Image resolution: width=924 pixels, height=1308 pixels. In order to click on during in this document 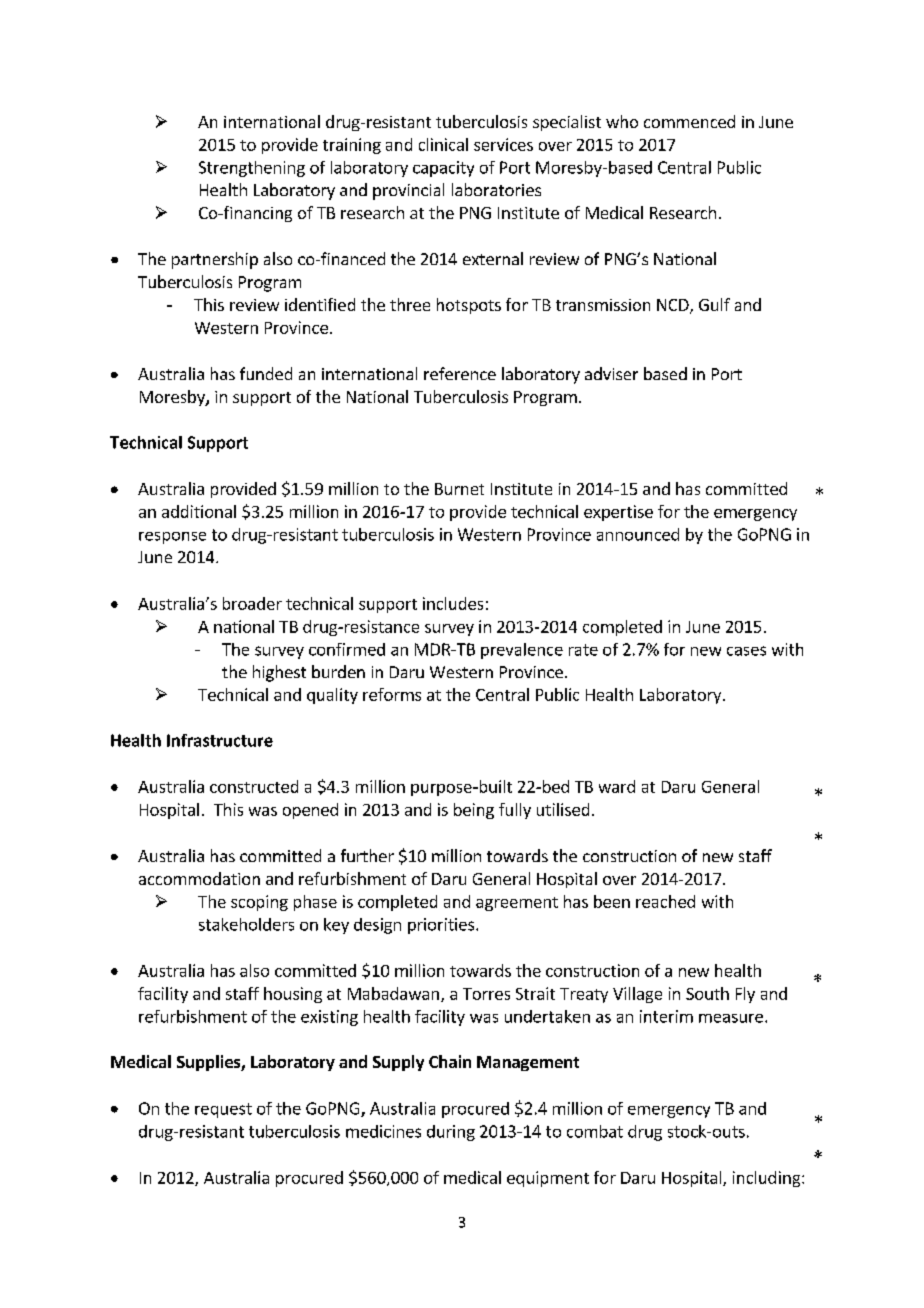, I will do `click(451, 1133)`.
